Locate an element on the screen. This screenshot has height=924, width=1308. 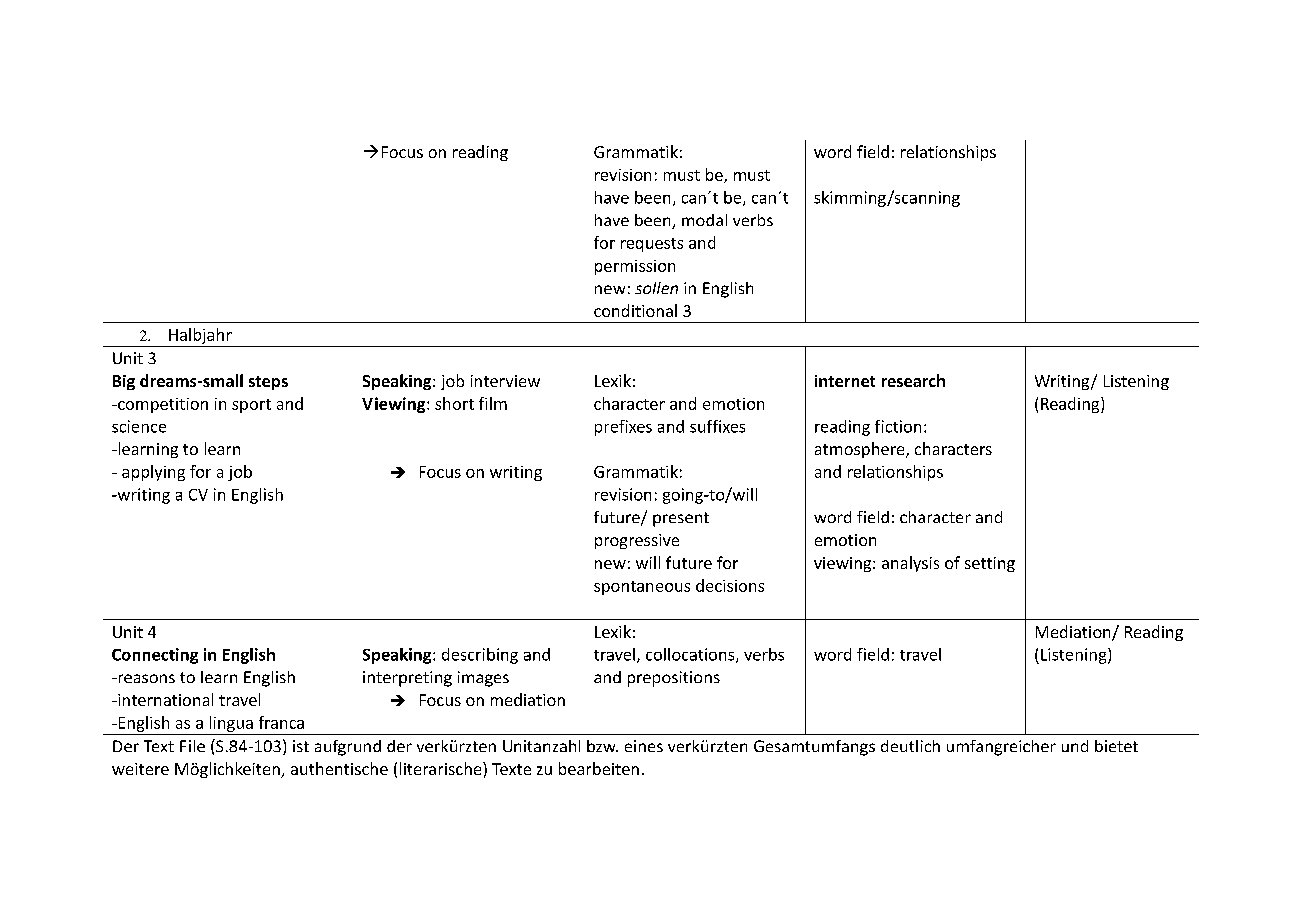
fiction is located at coordinates (898, 426).
